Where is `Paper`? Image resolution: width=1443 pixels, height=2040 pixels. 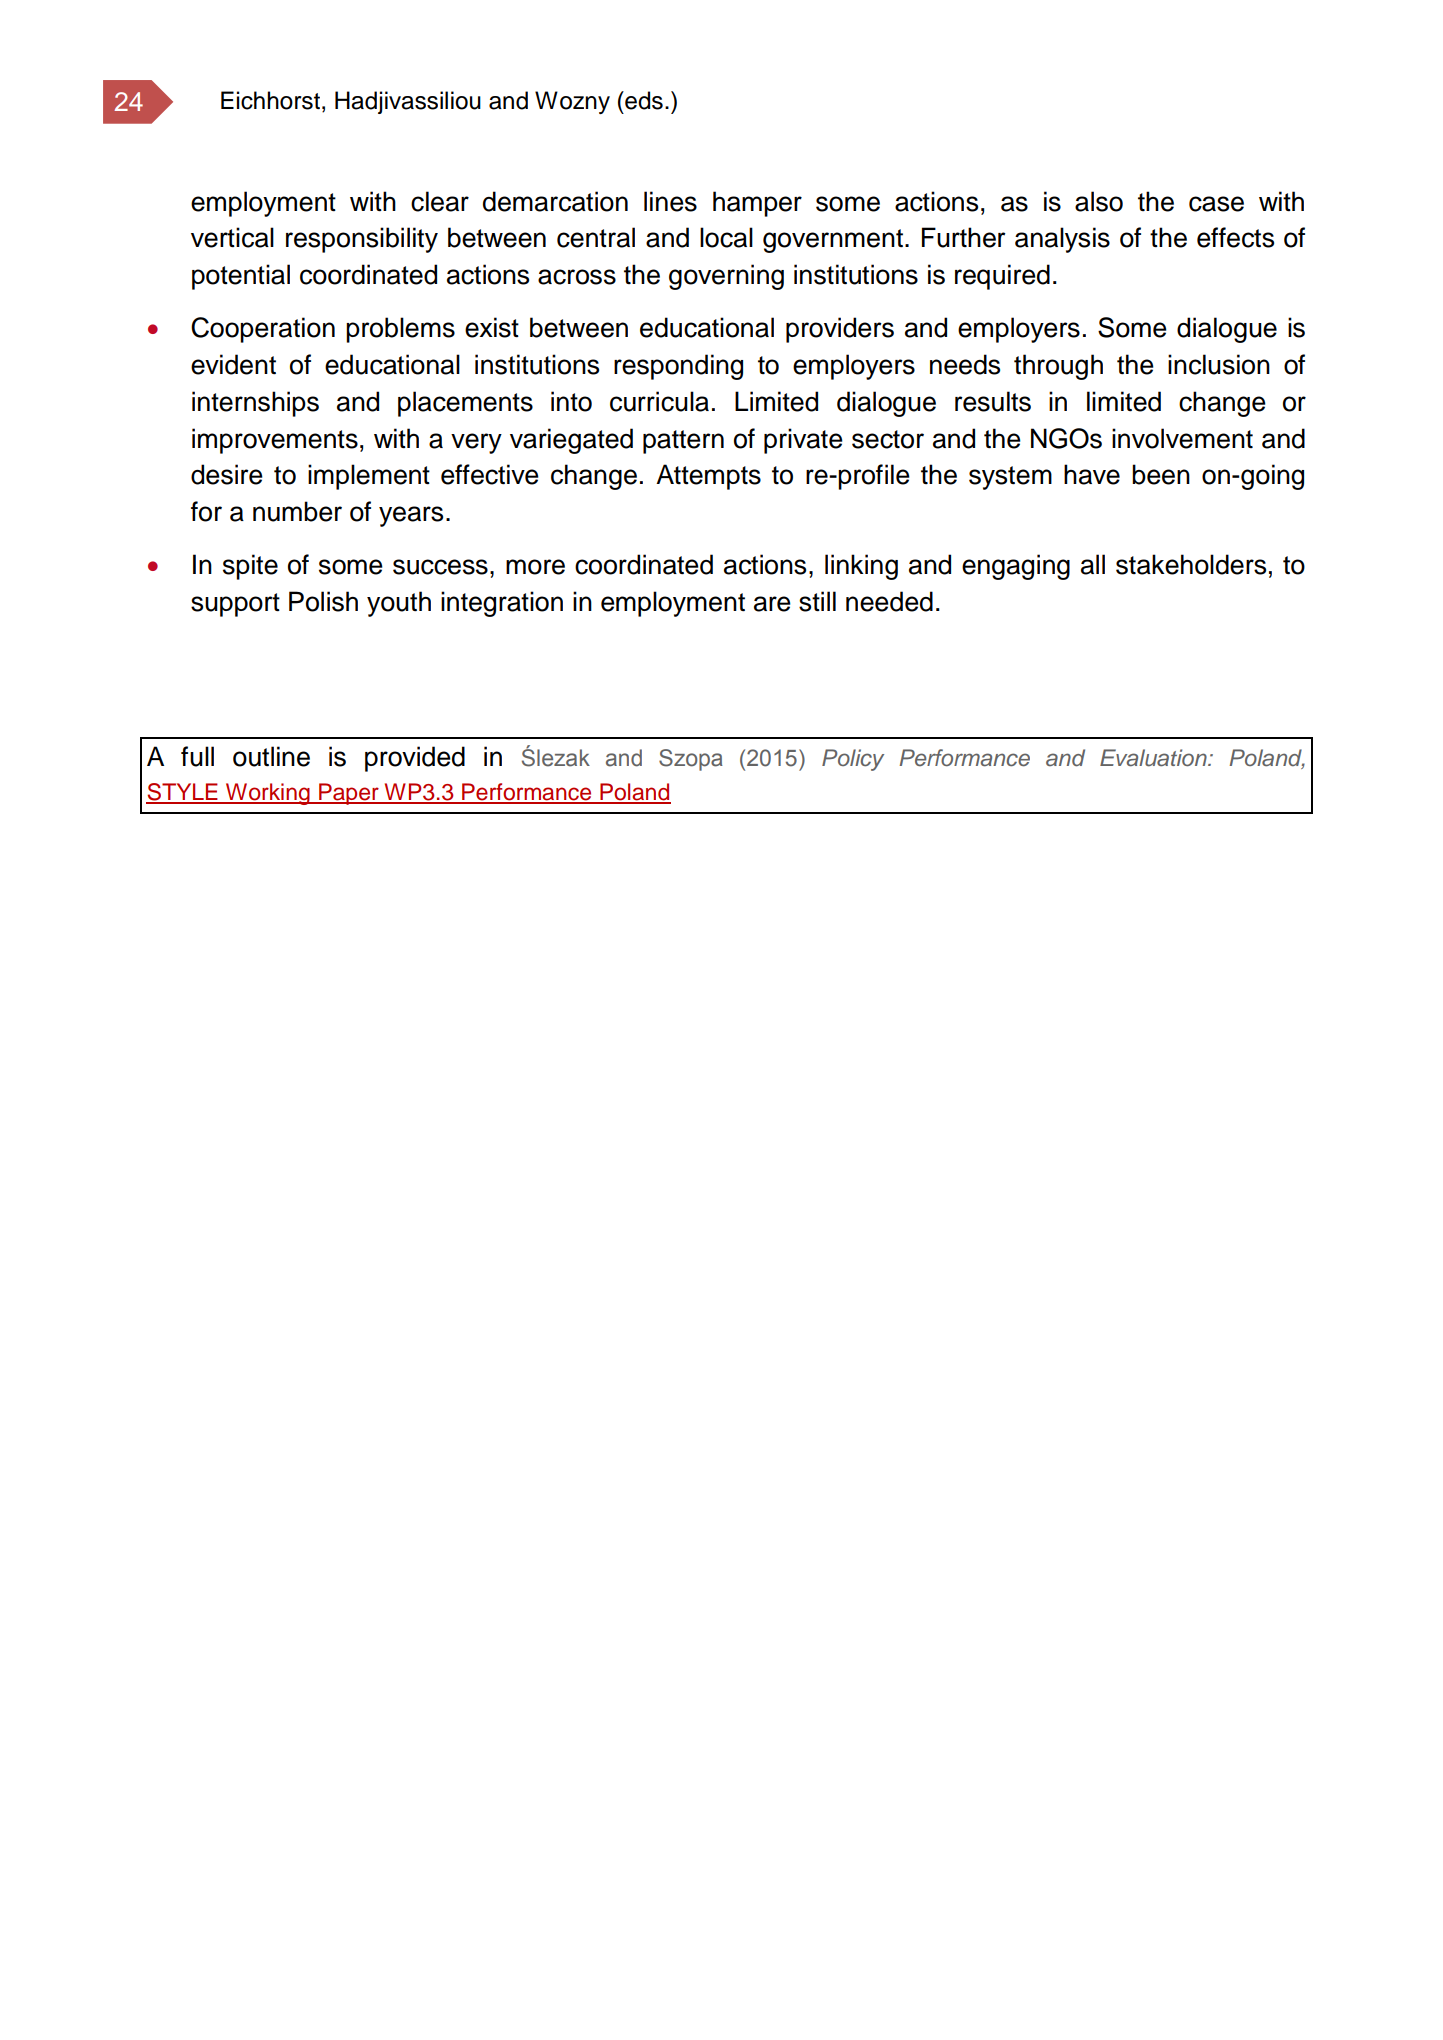
Paper is located at coordinates (349, 794).
